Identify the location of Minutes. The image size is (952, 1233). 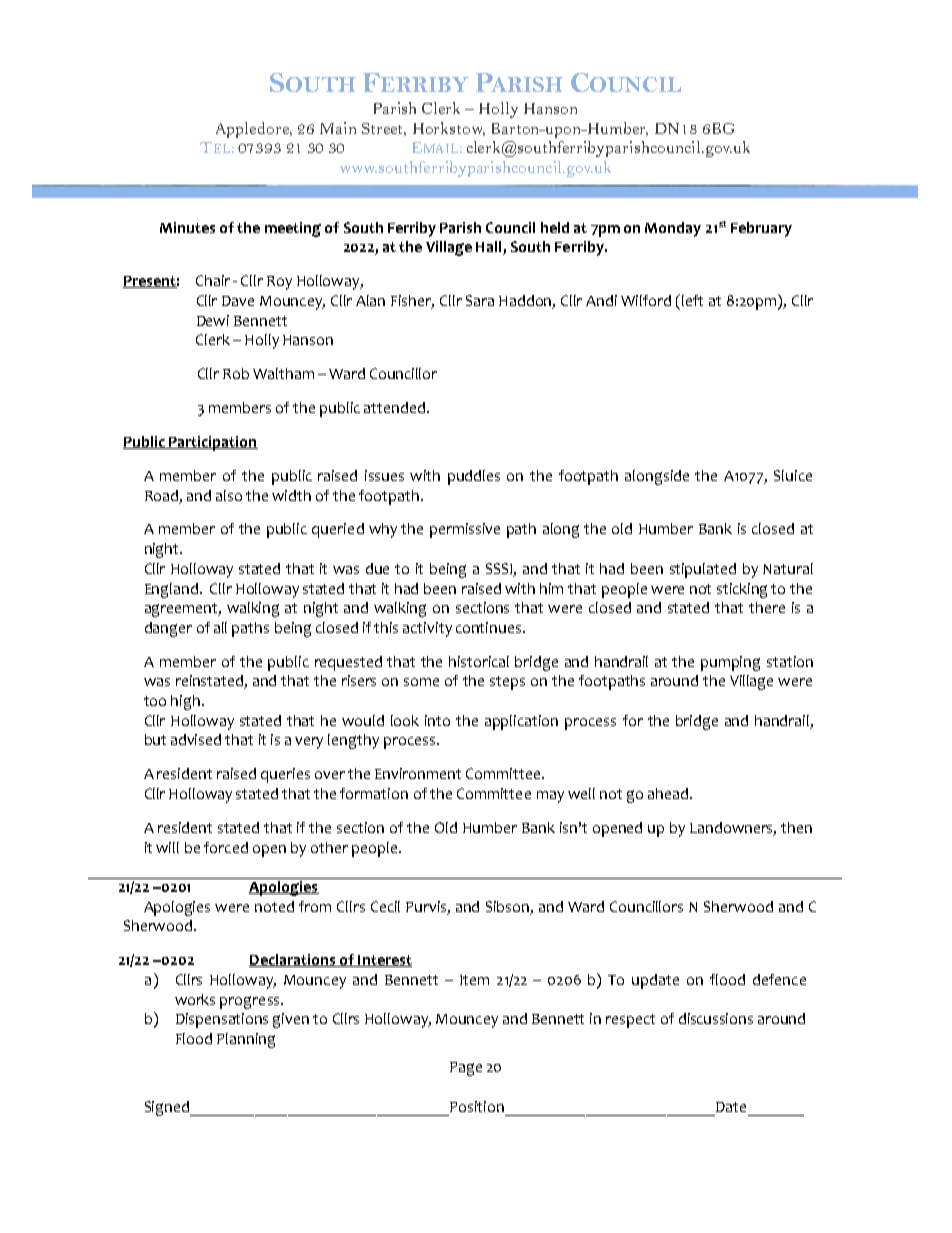
(187, 227).
